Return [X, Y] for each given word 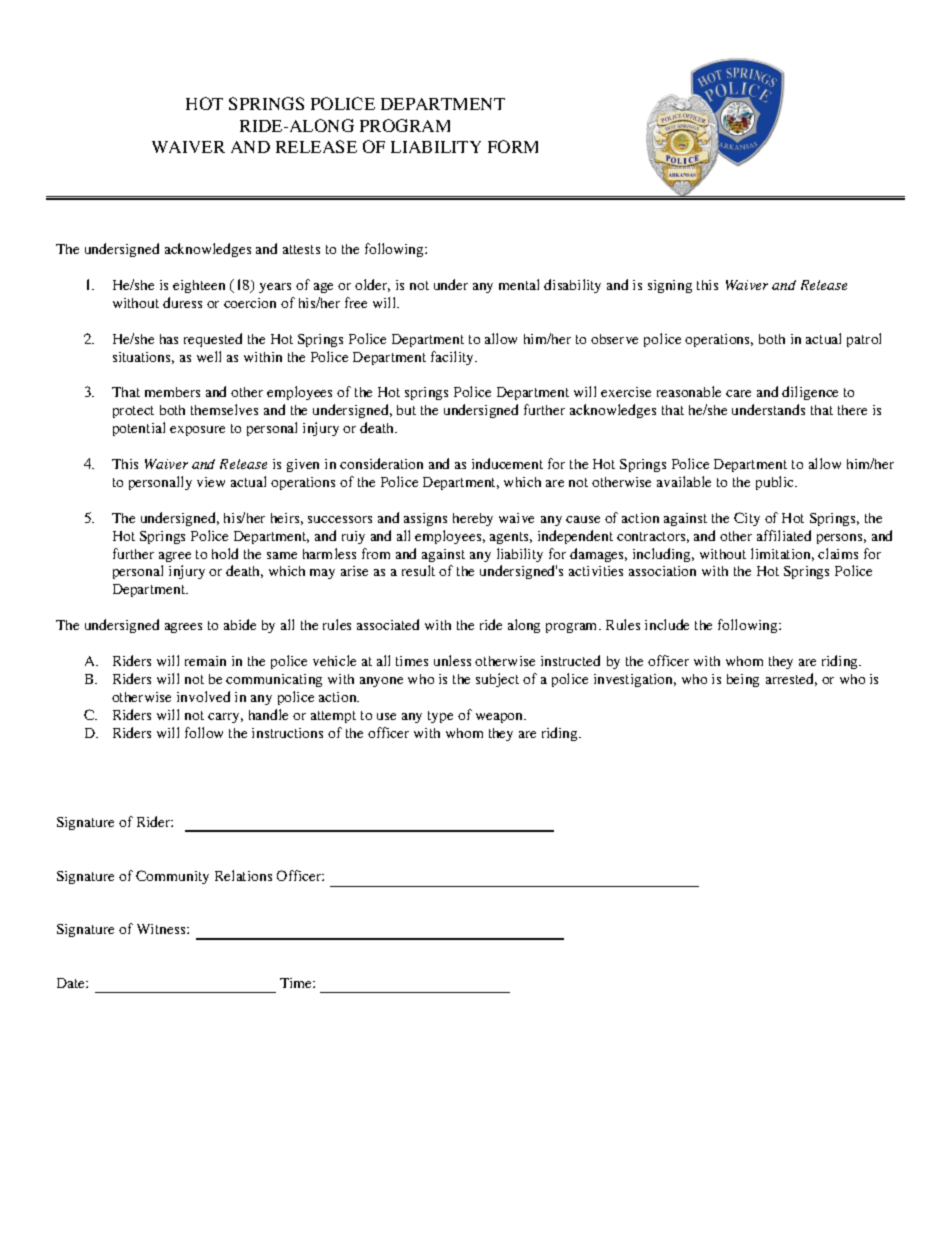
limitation [782, 554]
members [172, 392]
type [440, 717]
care [738, 393]
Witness [162, 929]
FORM [513, 146]
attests [301, 249]
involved [203, 696]
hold [225, 553]
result [418, 570]
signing [670, 286]
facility [453, 358]
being [743, 680]
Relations [243, 875]
